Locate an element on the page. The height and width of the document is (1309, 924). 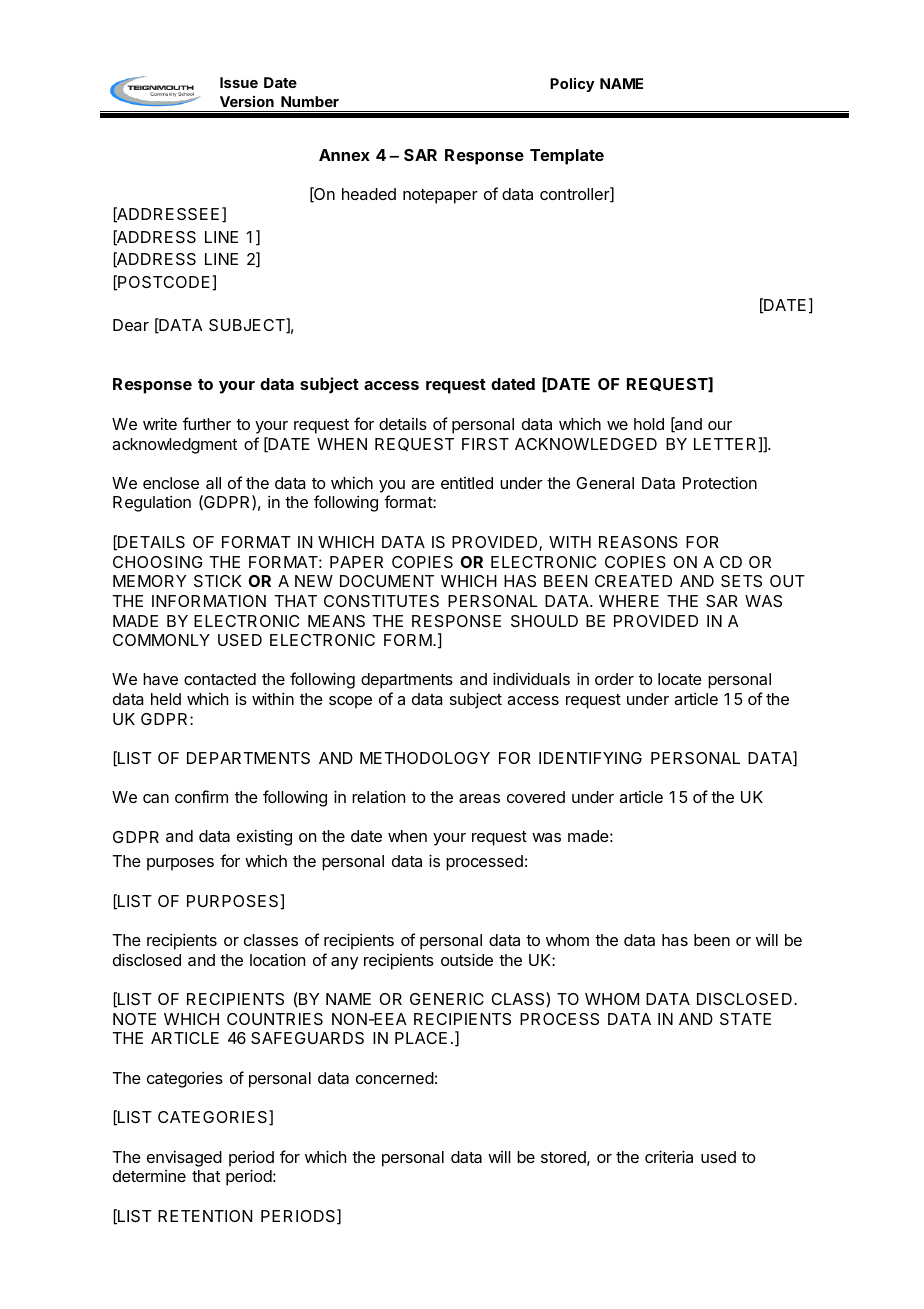
Protection is located at coordinates (720, 482).
